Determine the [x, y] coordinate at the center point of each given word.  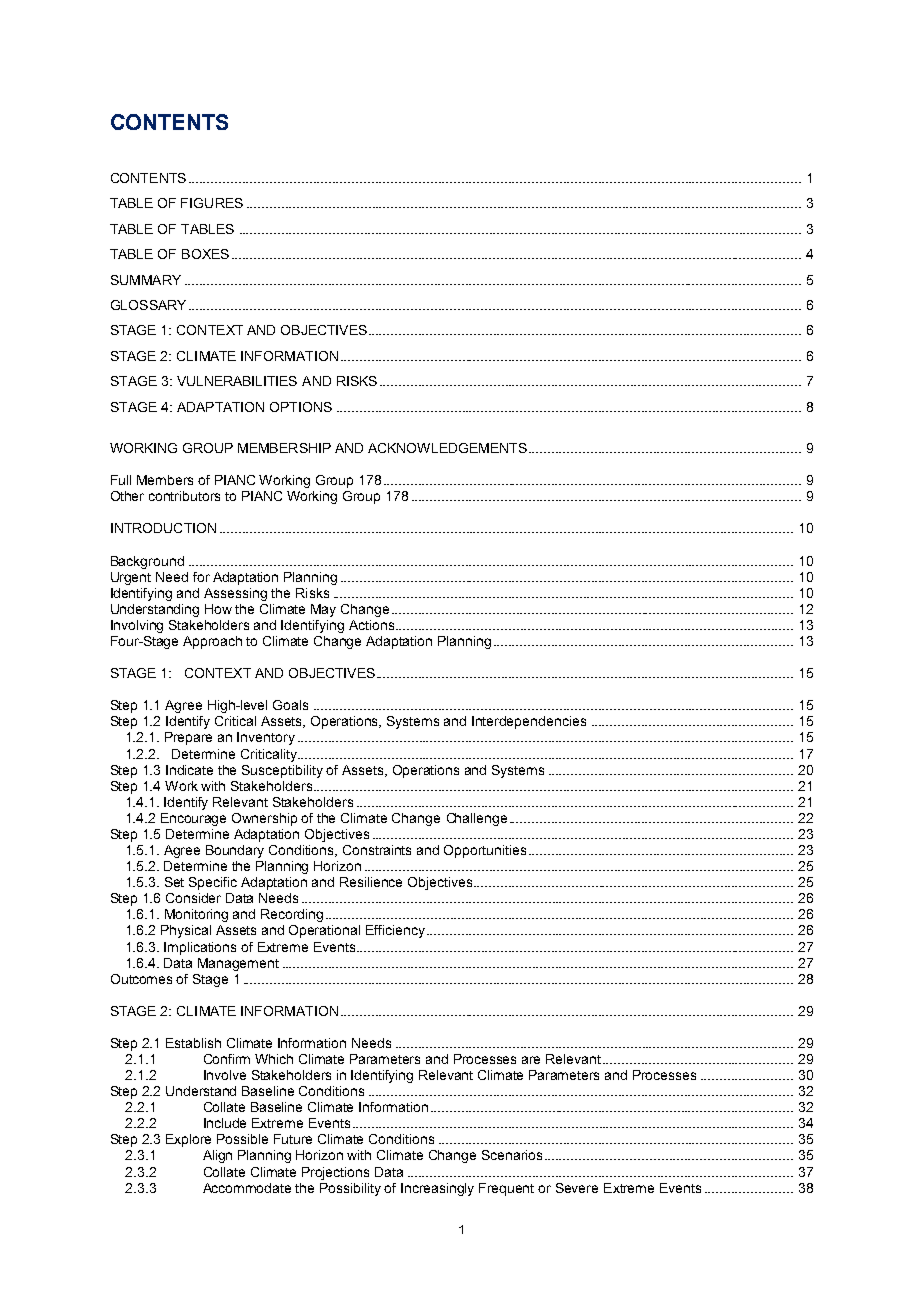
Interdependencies [529, 722]
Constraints [377, 850]
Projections [335, 1173]
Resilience [371, 882]
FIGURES [212, 203]
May [323, 610]
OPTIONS [301, 407]
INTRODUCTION [163, 528]
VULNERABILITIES [237, 381]
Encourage [193, 819]
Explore [188, 1140]
